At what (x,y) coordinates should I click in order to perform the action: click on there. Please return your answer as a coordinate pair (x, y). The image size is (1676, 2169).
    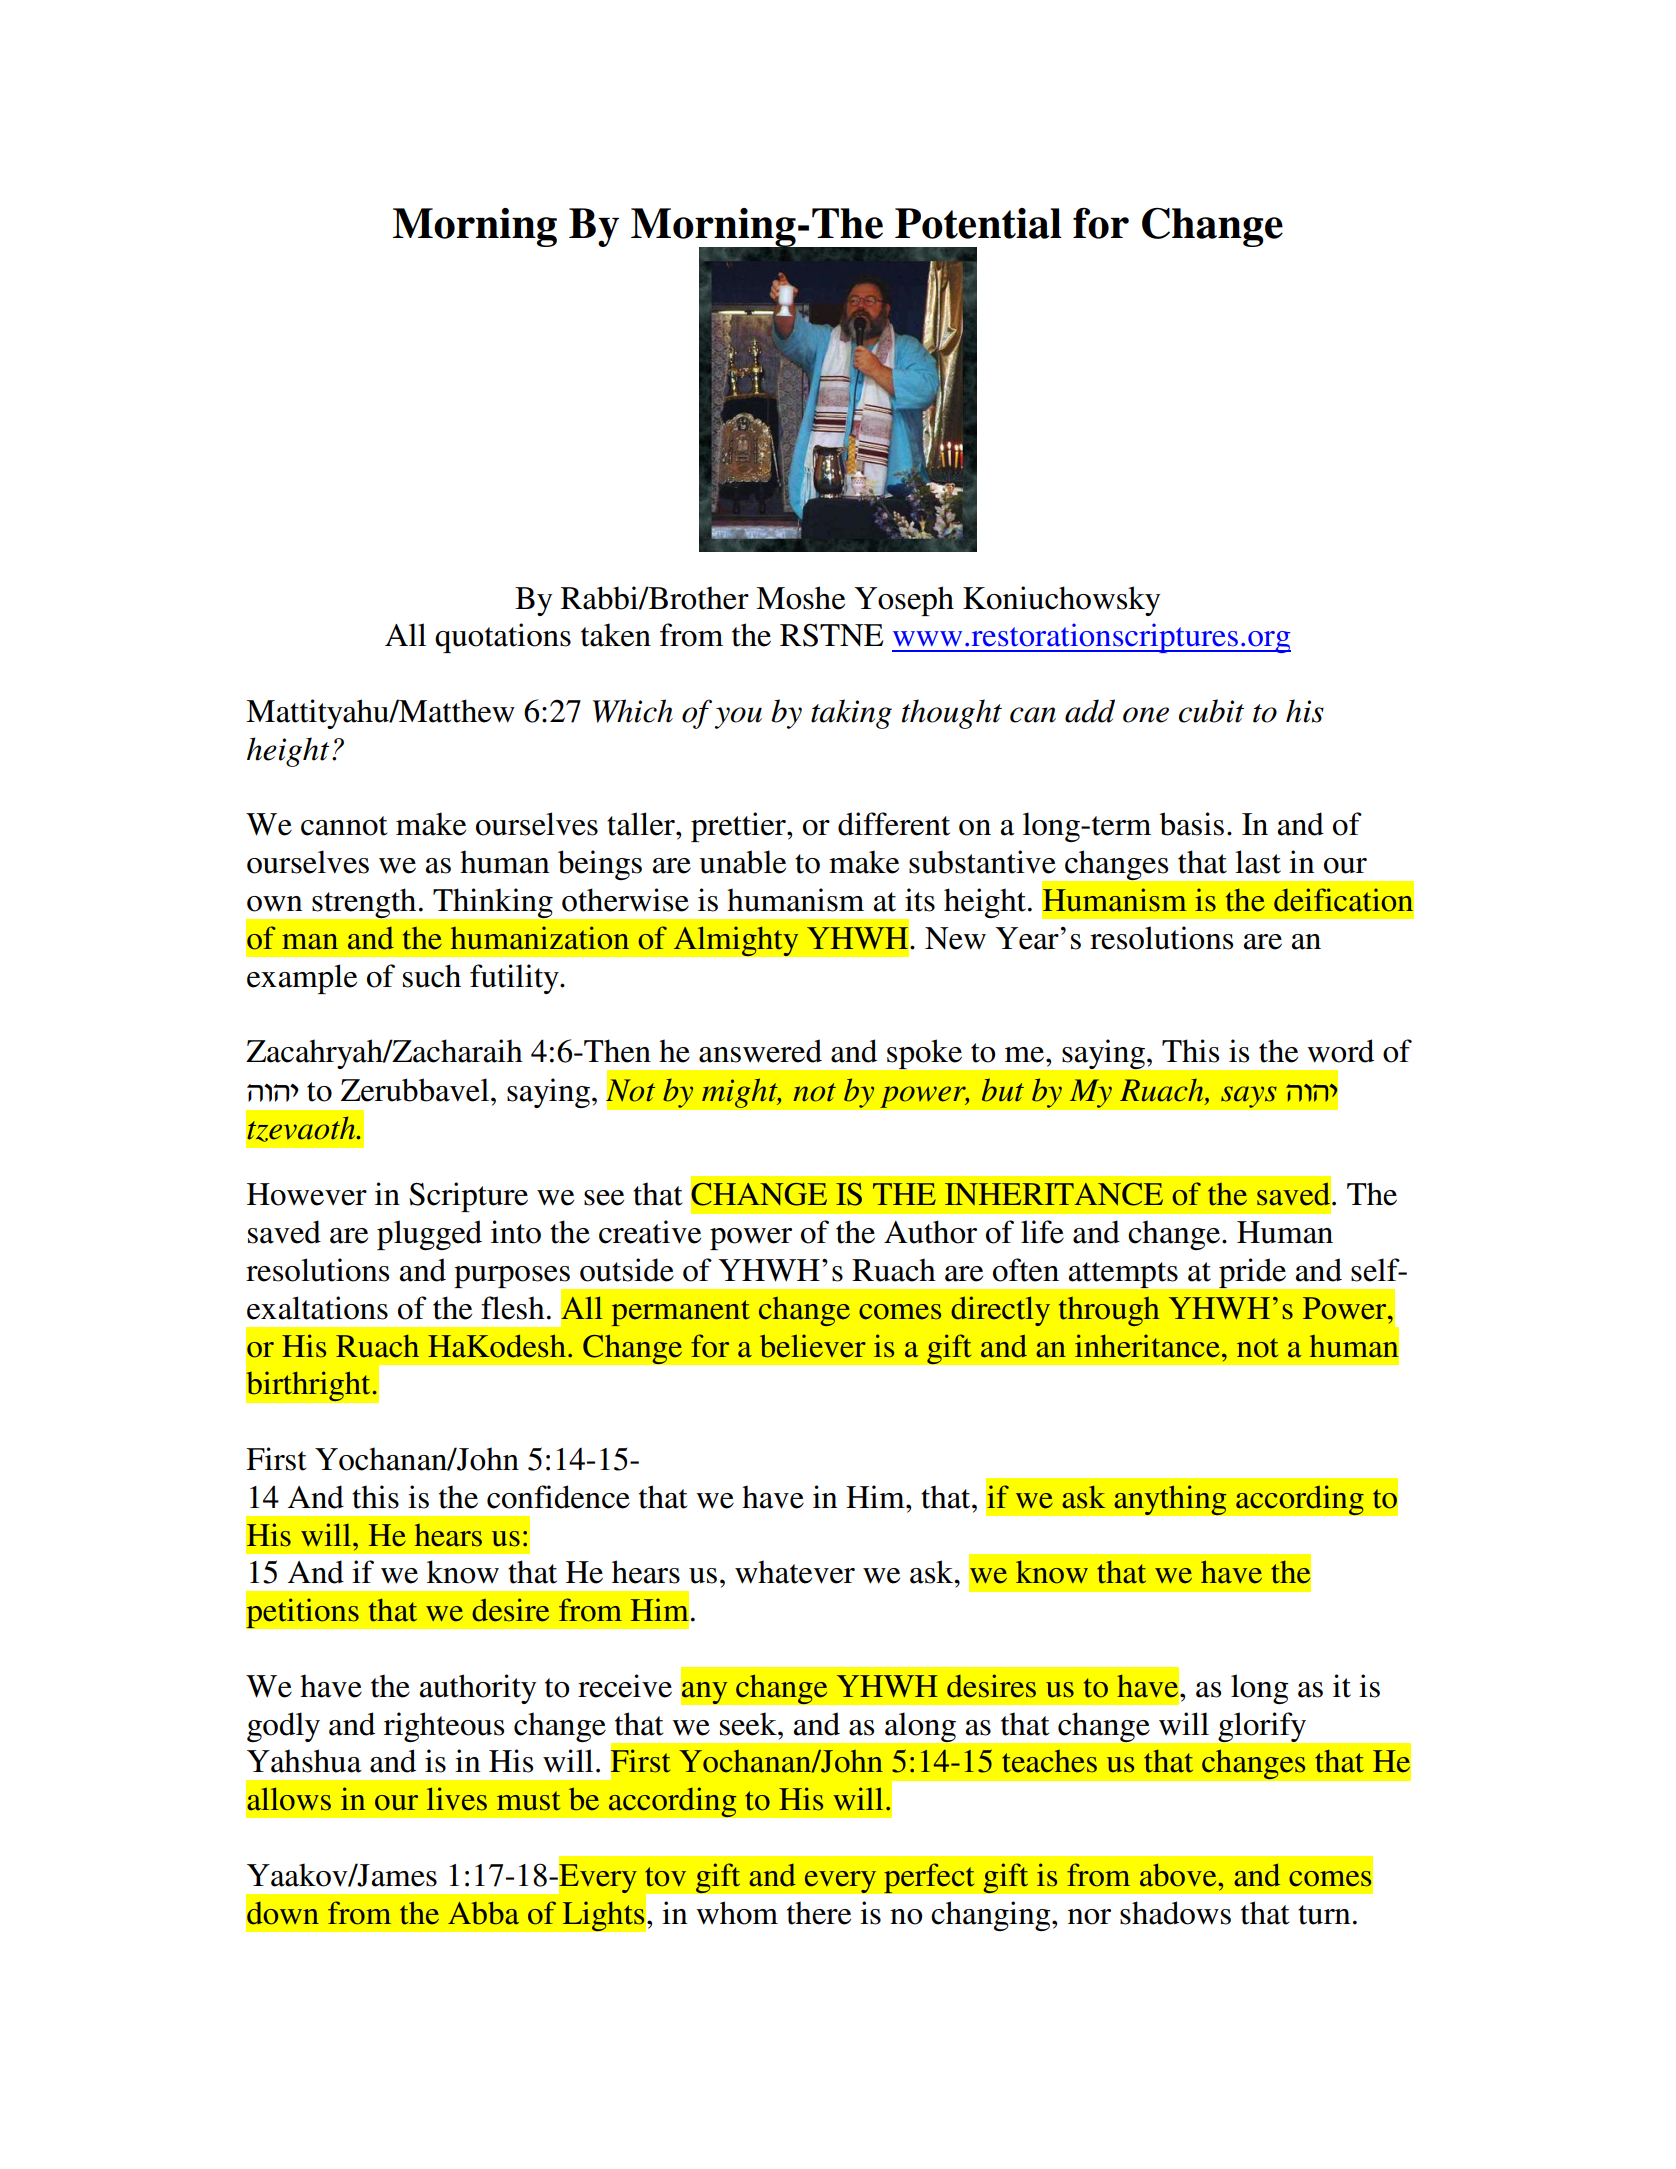
    Looking at the image, I should click on (819, 1913).
